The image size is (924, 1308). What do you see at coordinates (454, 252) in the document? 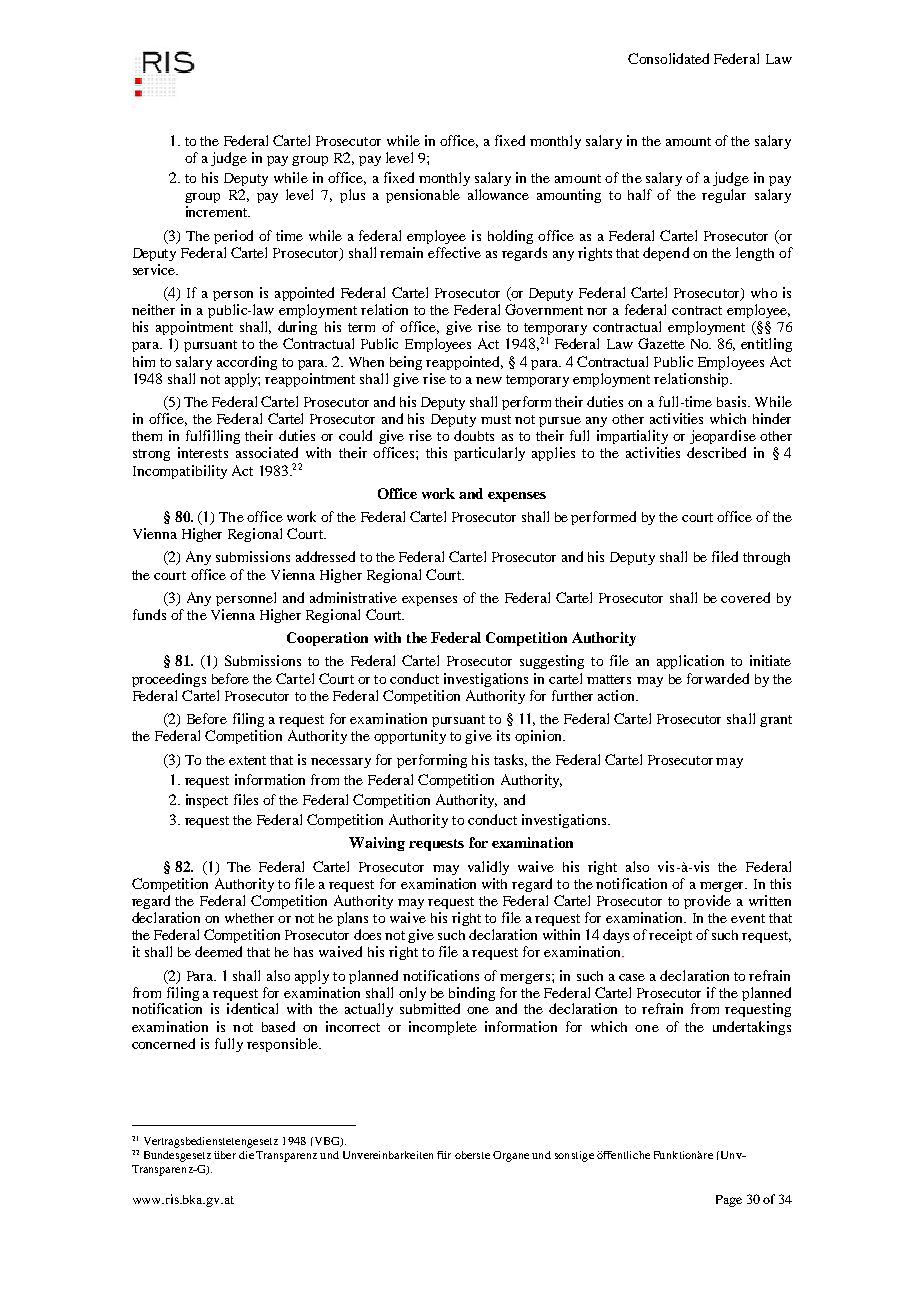
I see `effective` at bounding box center [454, 252].
